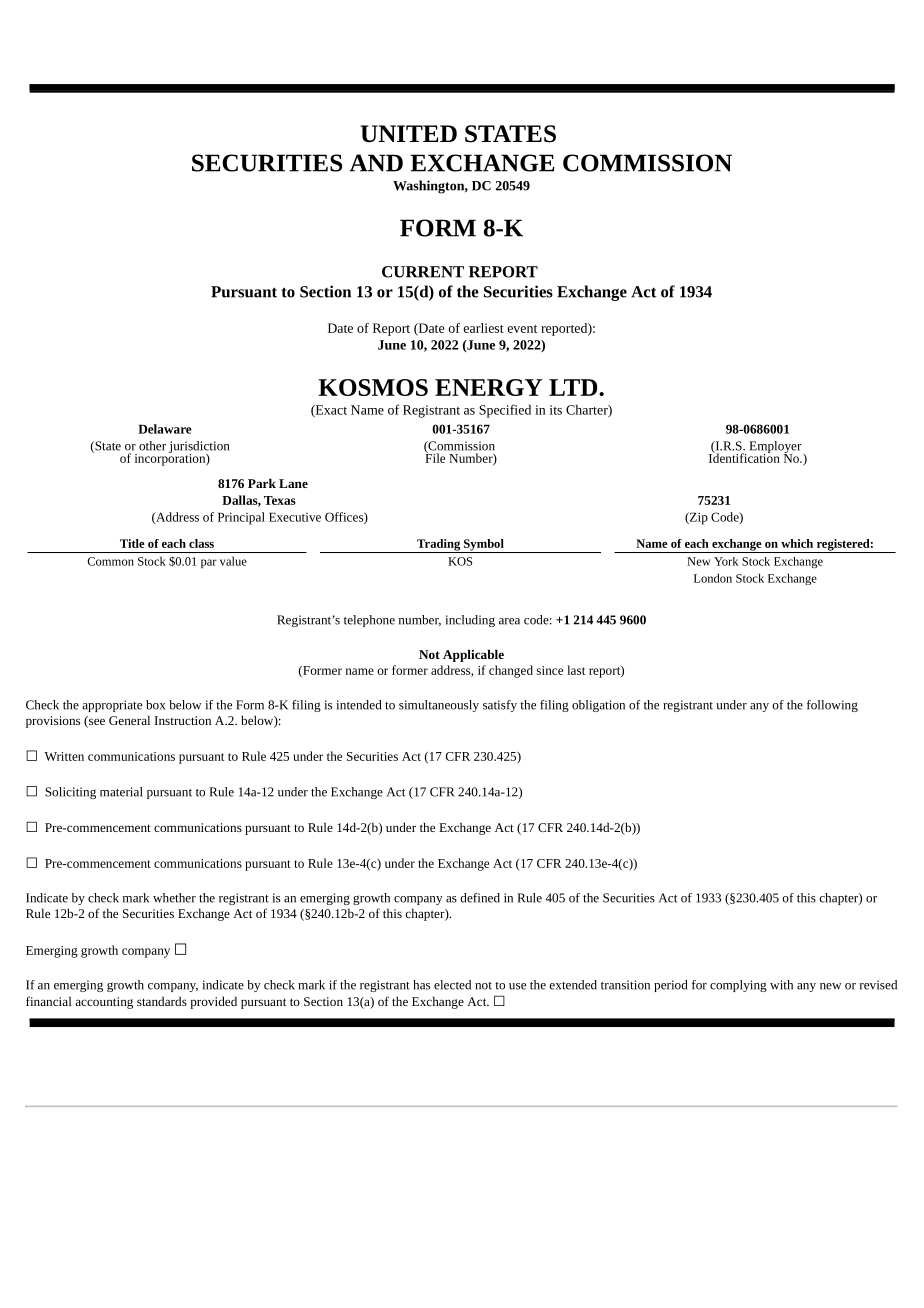 The width and height of the screenshot is (924, 1308). I want to click on elected, so click(452, 985).
